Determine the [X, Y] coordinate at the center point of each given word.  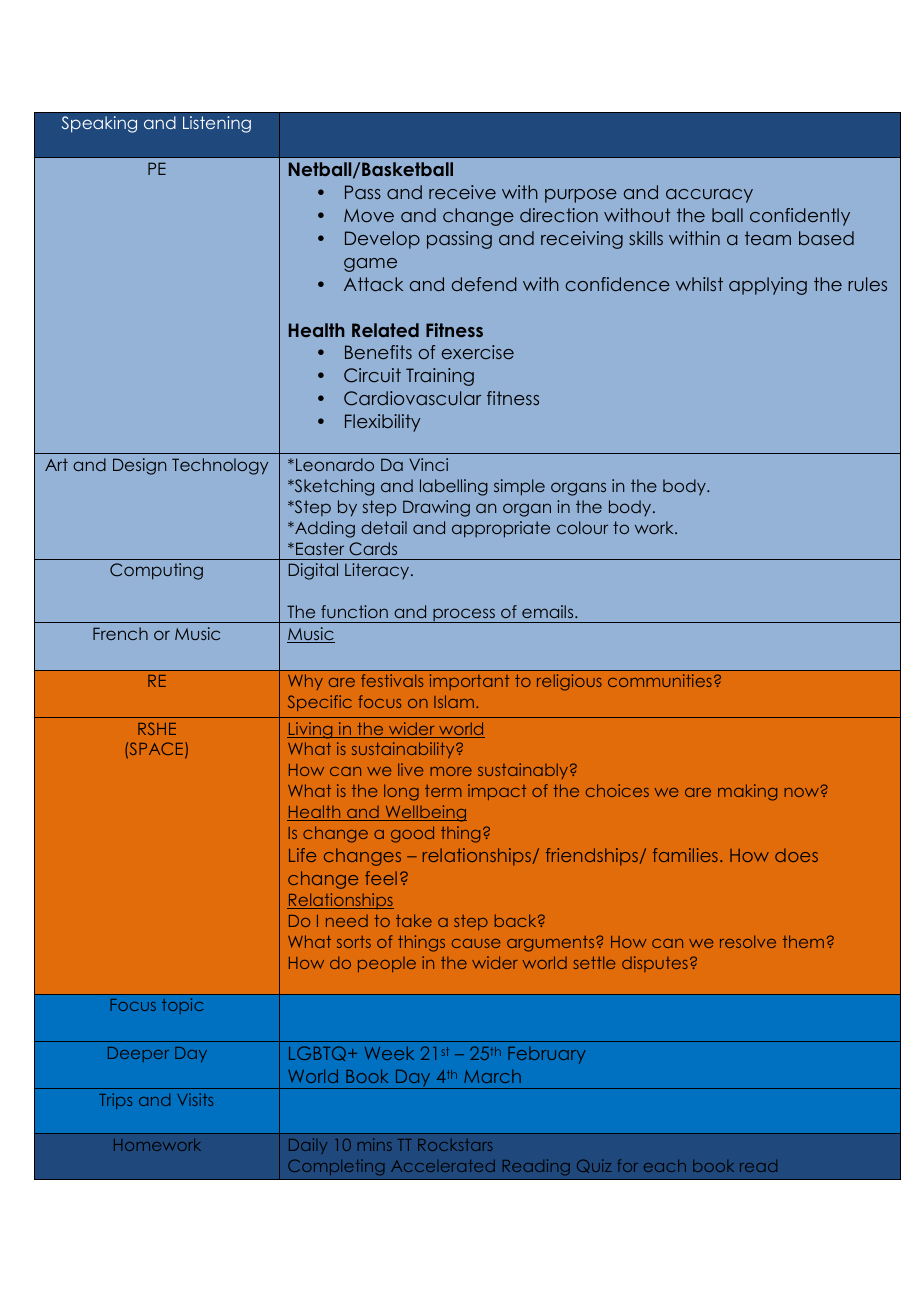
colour [582, 527]
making [747, 792]
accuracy [709, 196]
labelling [454, 487]
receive [462, 192]
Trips [115, 1101]
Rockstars [455, 1145]
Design [139, 466]
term [443, 791]
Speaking [99, 124]
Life [302, 855]
